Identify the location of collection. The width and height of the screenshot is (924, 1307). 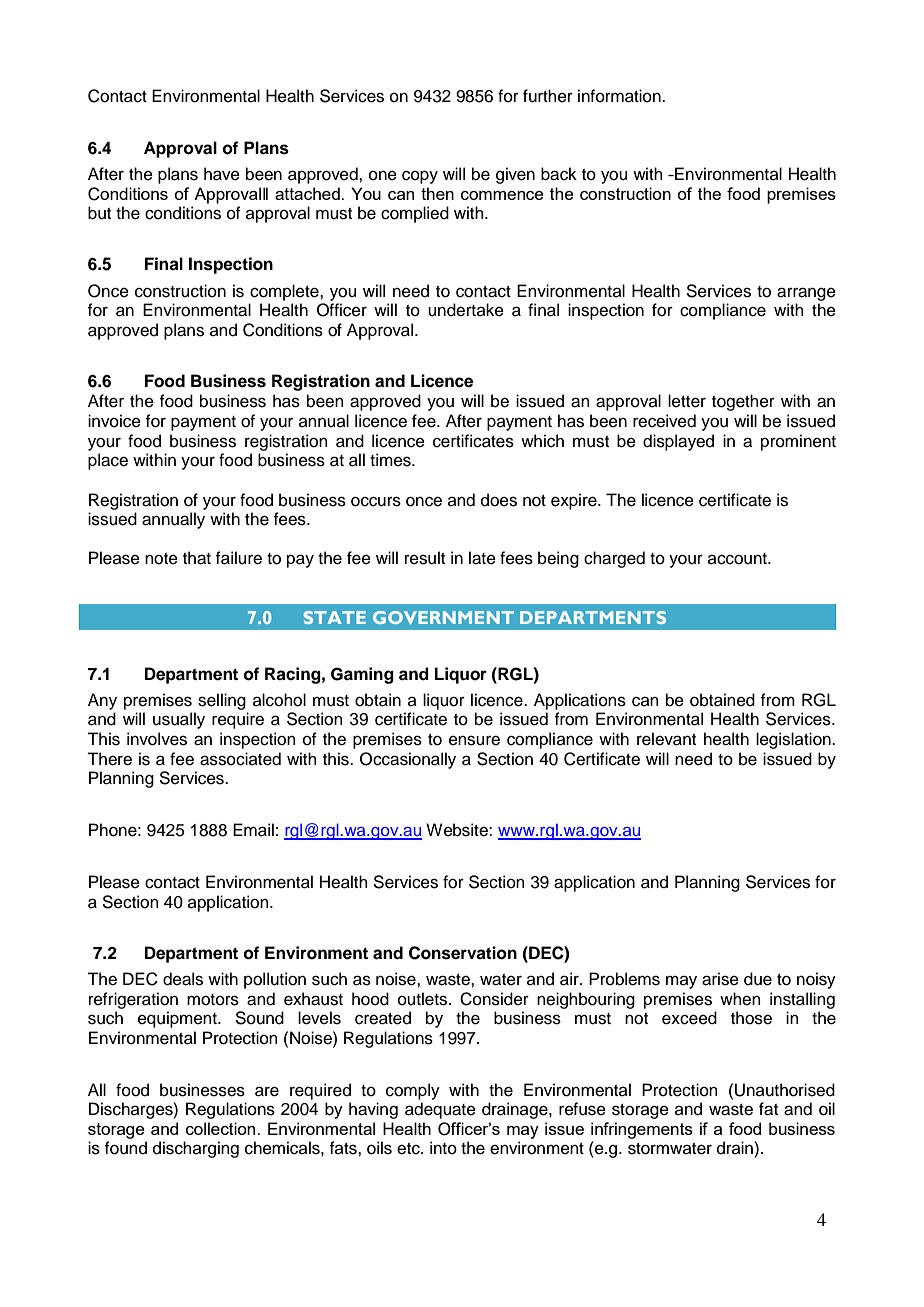
(222, 1128).
